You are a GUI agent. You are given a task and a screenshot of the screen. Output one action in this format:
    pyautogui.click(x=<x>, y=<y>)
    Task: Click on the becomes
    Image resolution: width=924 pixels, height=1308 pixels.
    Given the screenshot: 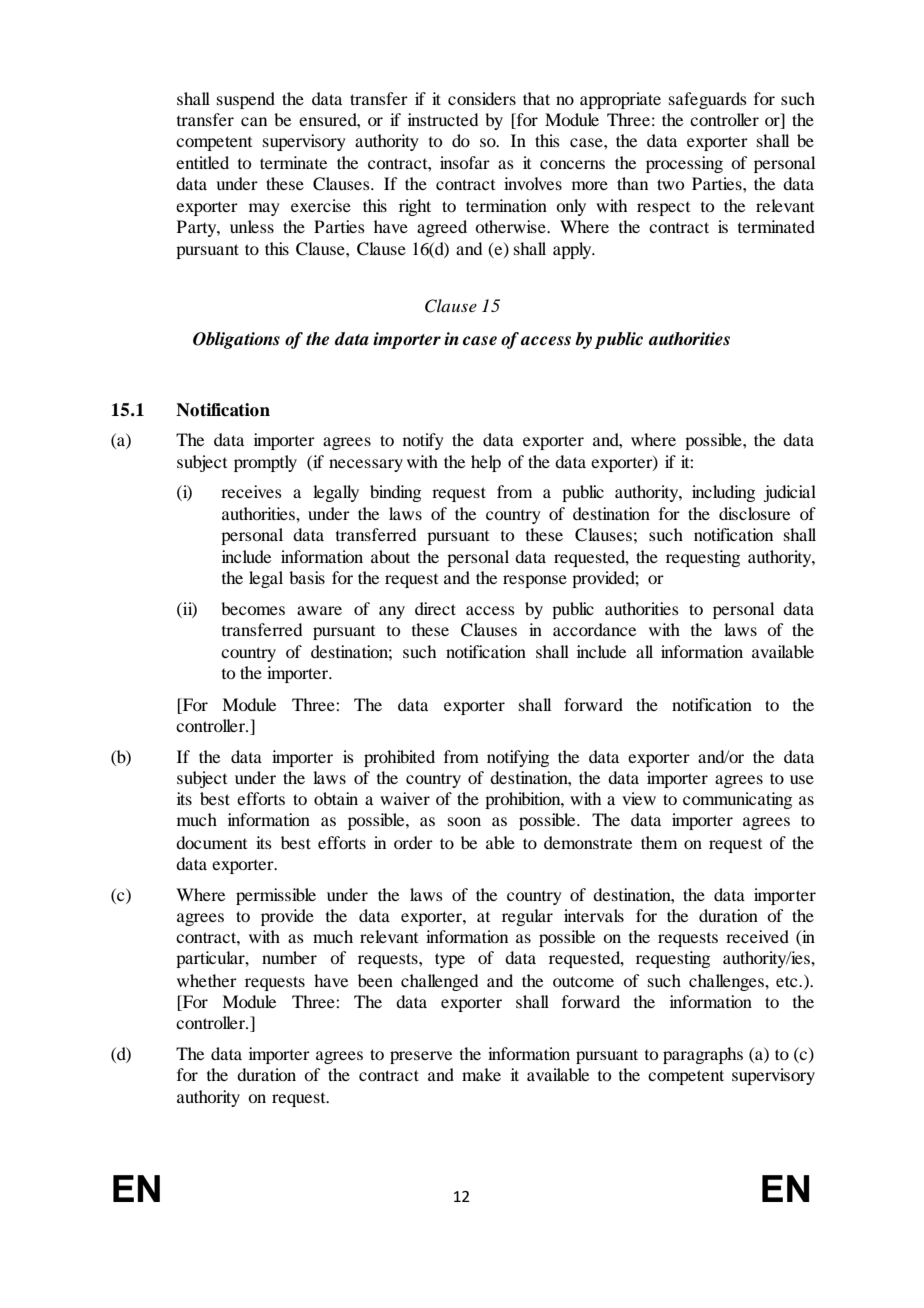 What is the action you would take?
    pyautogui.click(x=253, y=608)
